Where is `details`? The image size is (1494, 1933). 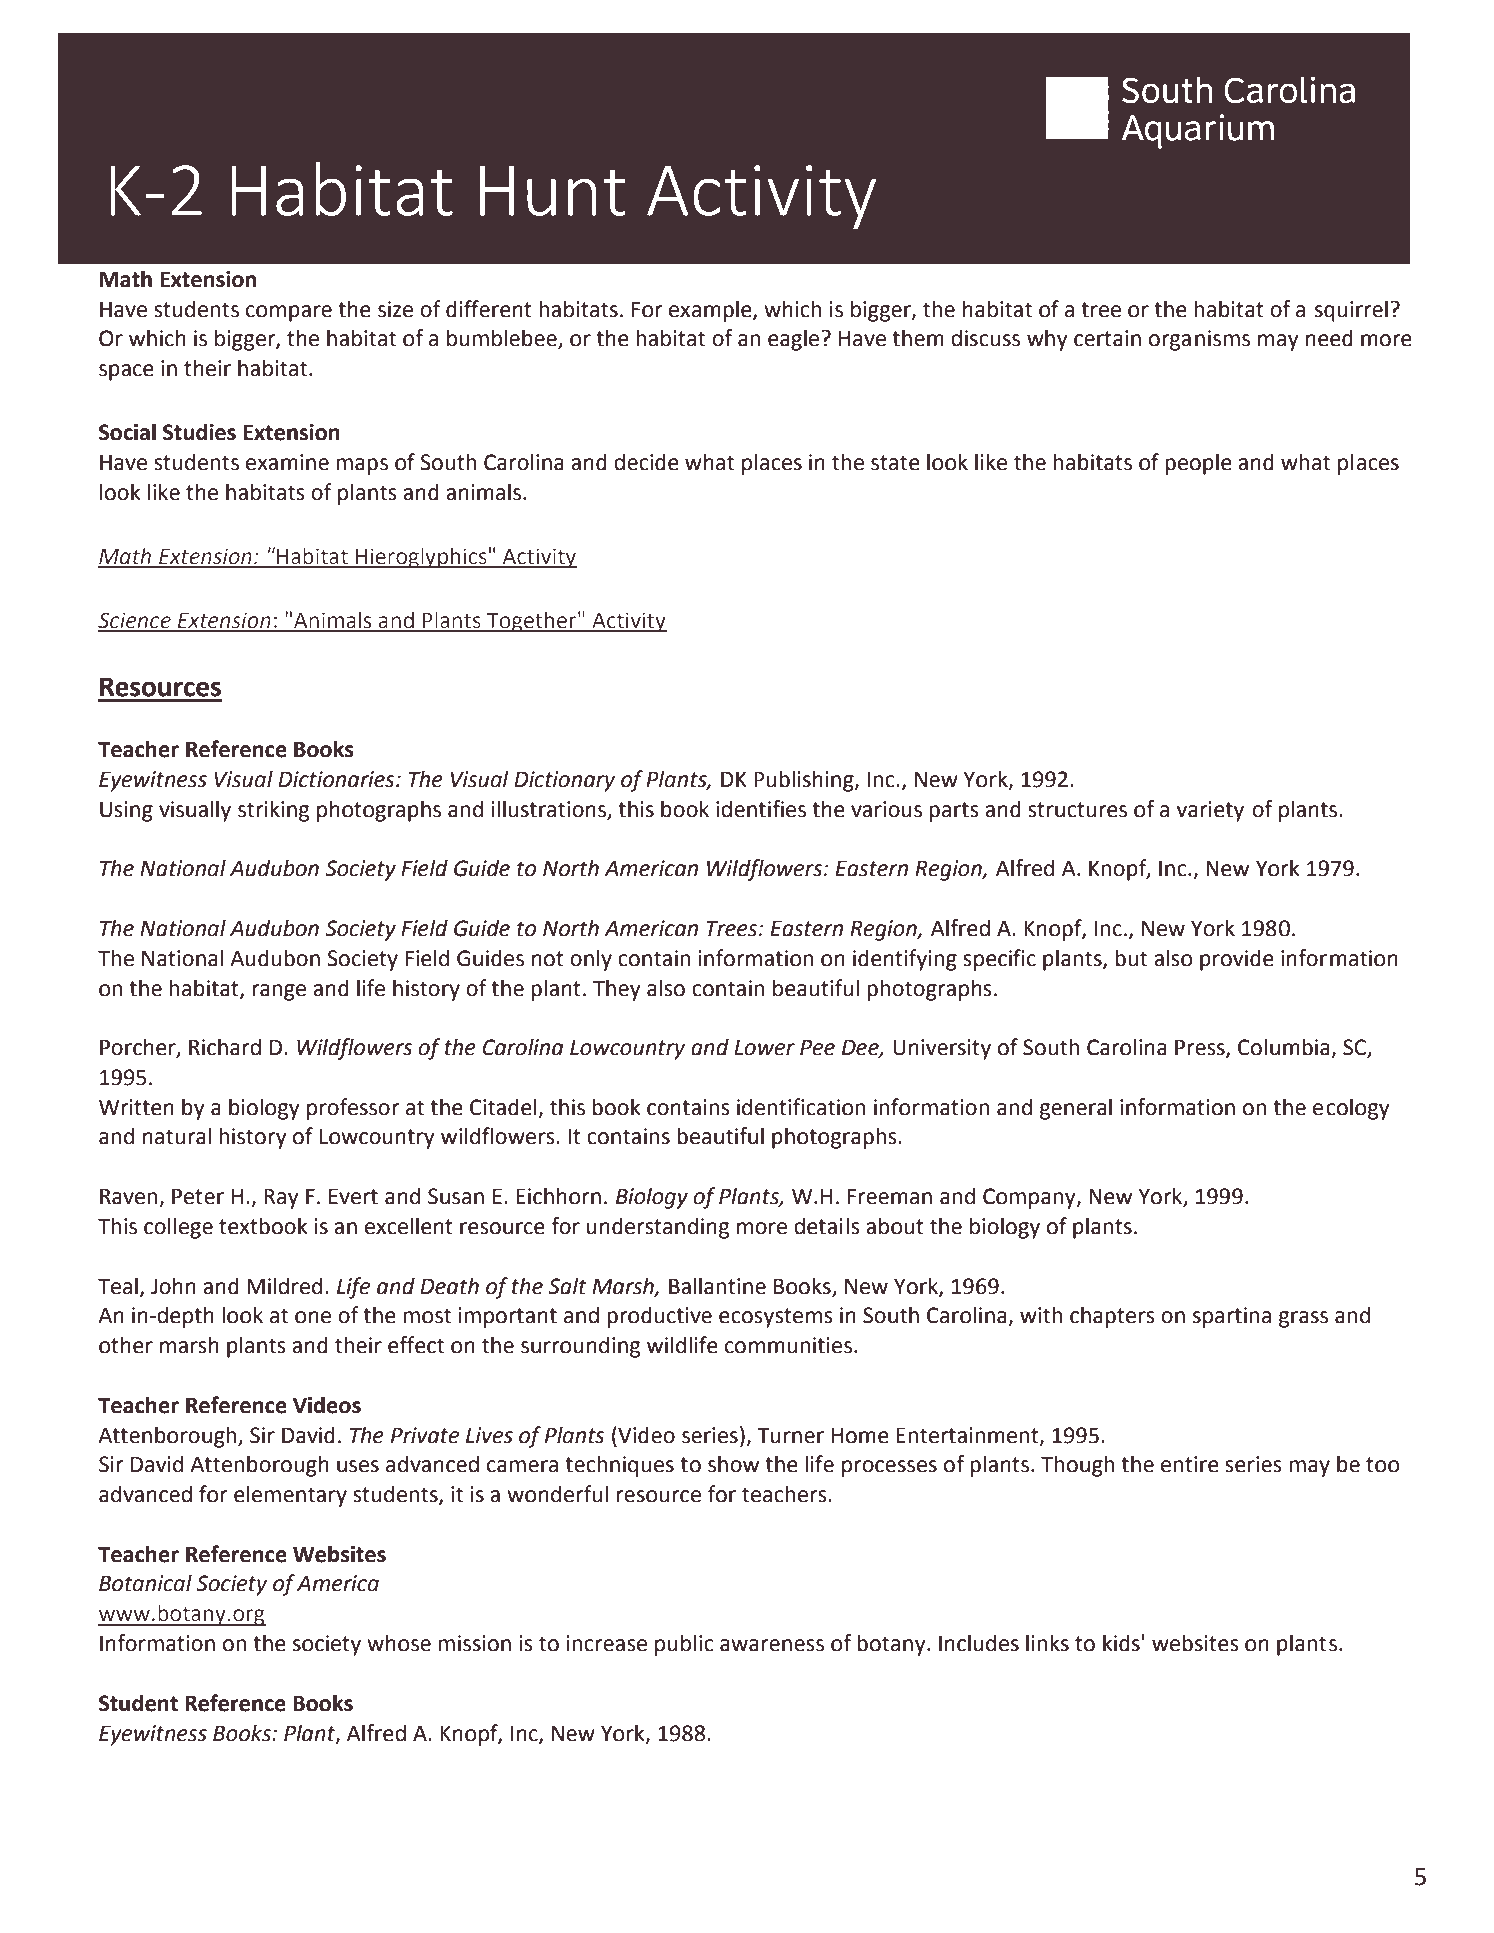 details is located at coordinates (827, 1226).
